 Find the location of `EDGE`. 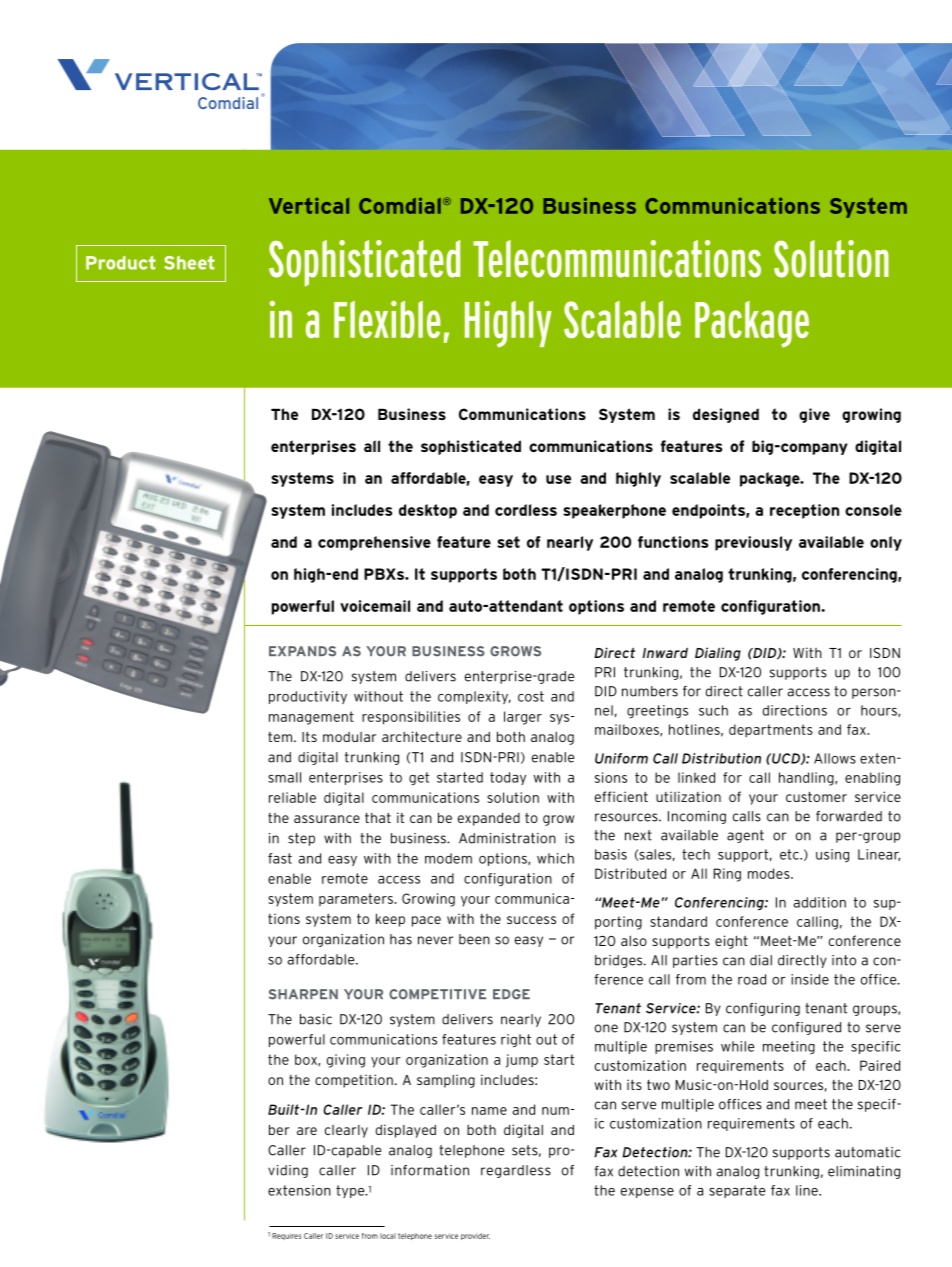

EDGE is located at coordinates (511, 994).
